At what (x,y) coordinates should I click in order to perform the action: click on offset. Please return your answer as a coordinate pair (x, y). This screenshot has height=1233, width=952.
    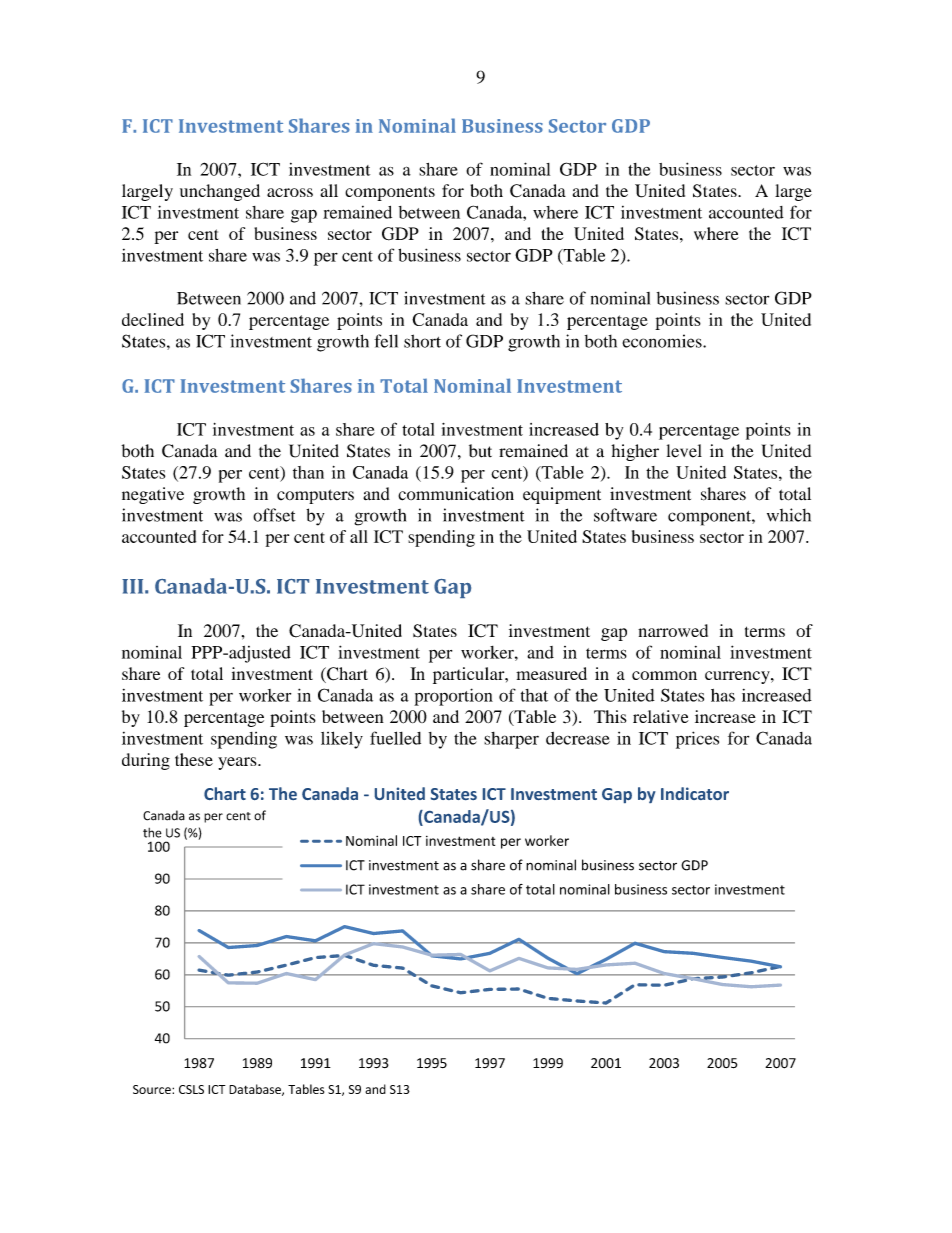
    Looking at the image, I should click on (274, 515).
